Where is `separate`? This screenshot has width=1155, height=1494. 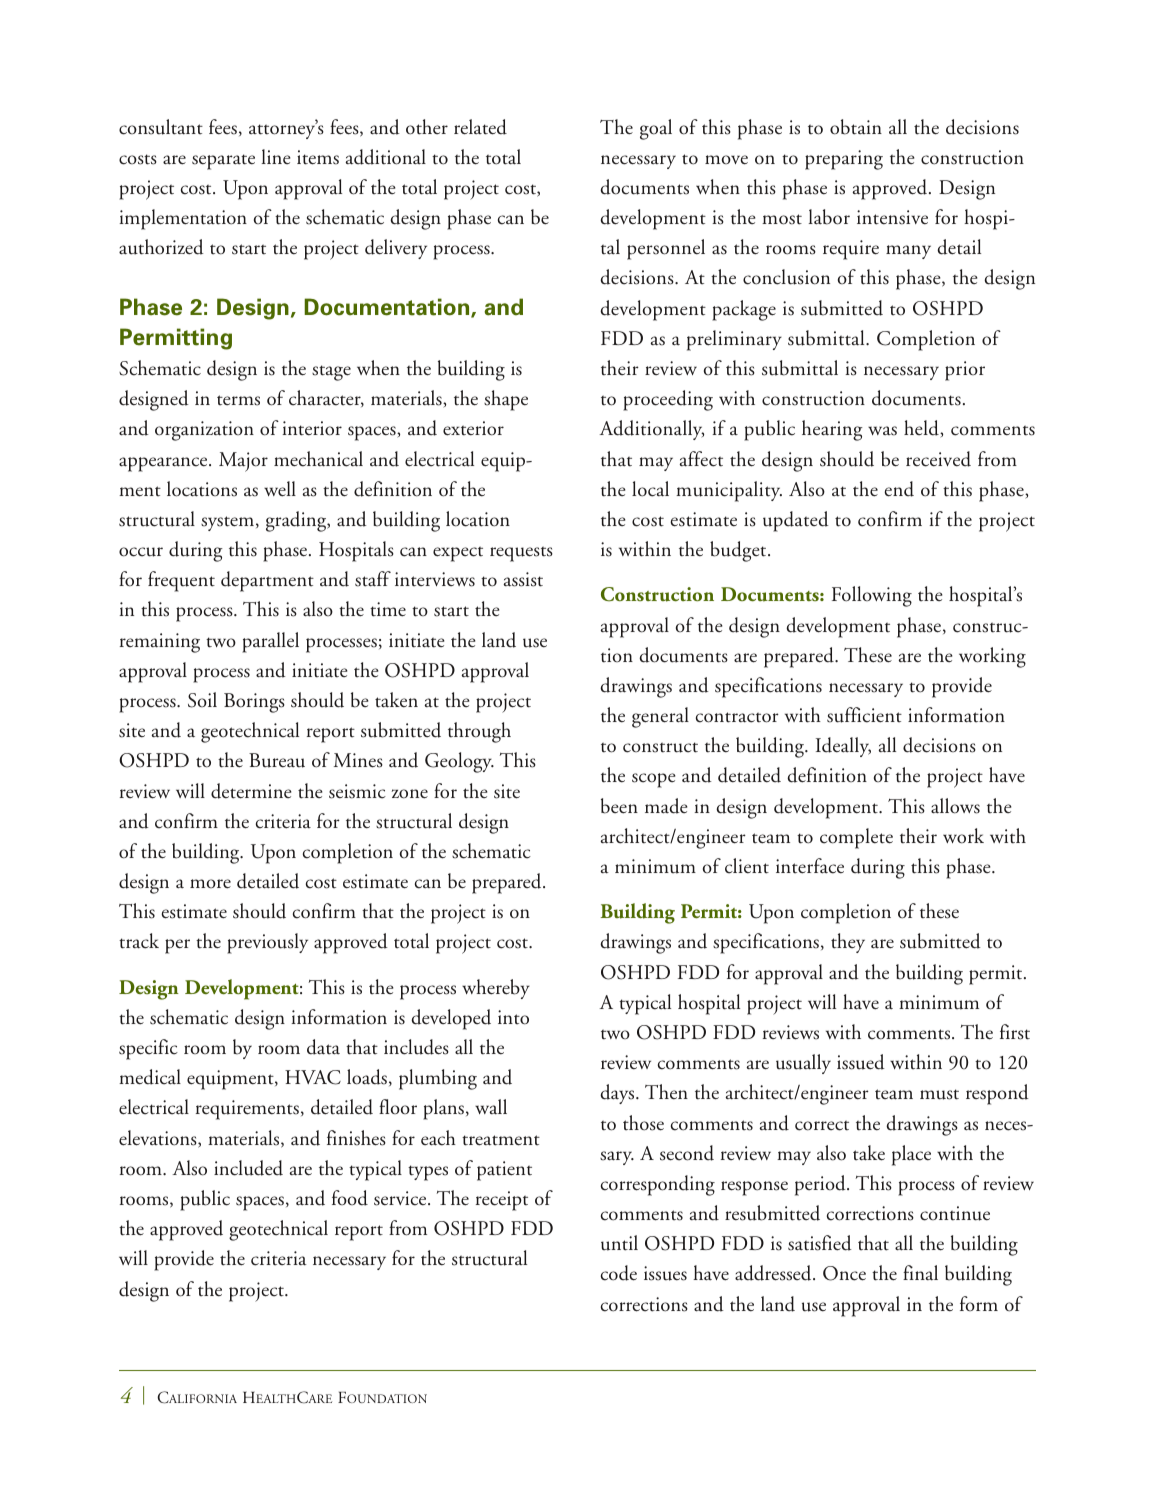 separate is located at coordinates (223, 162).
